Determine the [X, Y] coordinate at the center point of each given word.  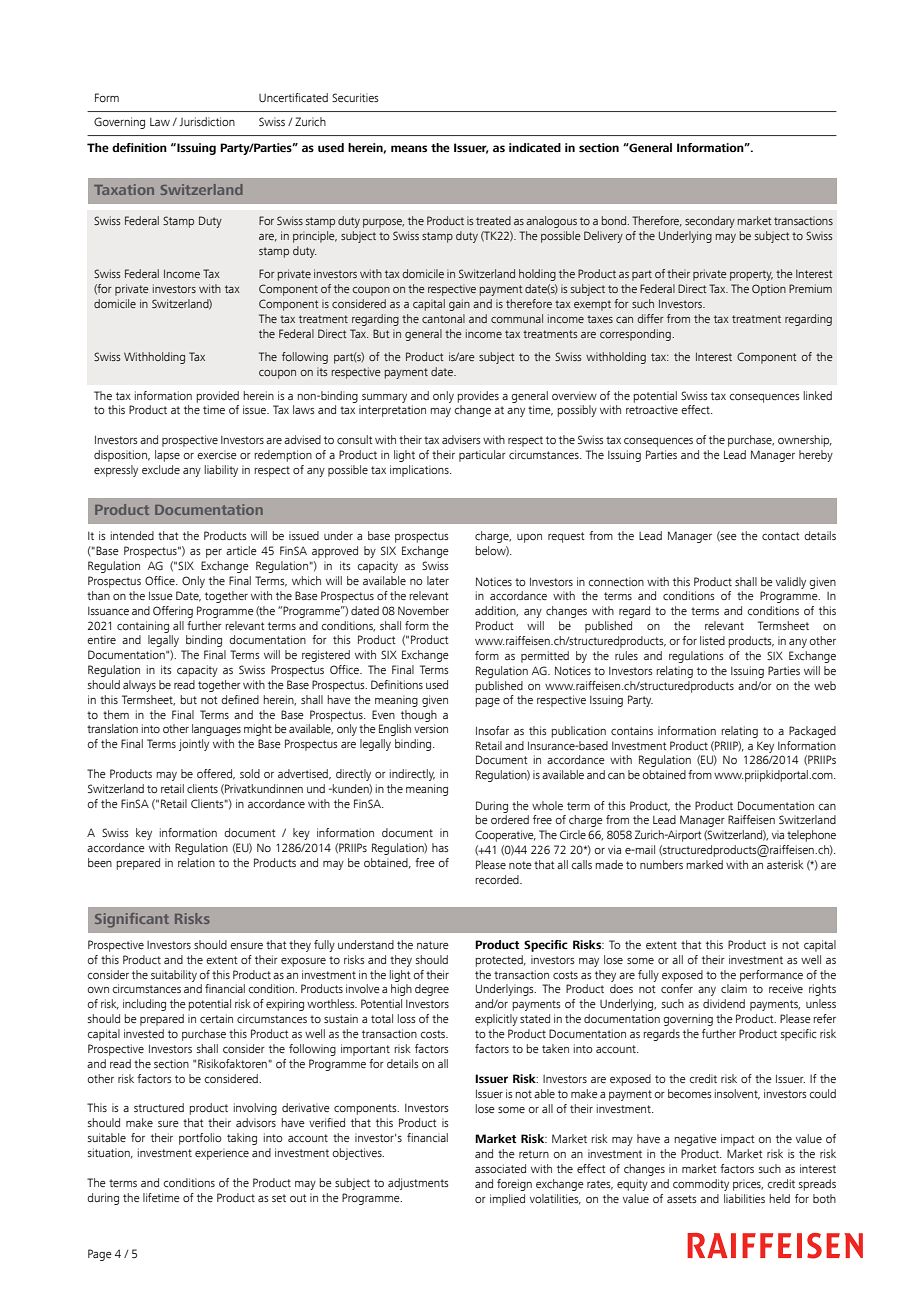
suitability [174, 976]
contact [781, 536]
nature [433, 945]
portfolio [200, 1139]
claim [734, 988]
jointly [194, 745]
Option [769, 290]
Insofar [492, 730]
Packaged [812, 732]
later [438, 580]
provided [217, 397]
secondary [710, 222]
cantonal [443, 318]
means [409, 148]
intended [132, 535]
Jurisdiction [207, 121]
